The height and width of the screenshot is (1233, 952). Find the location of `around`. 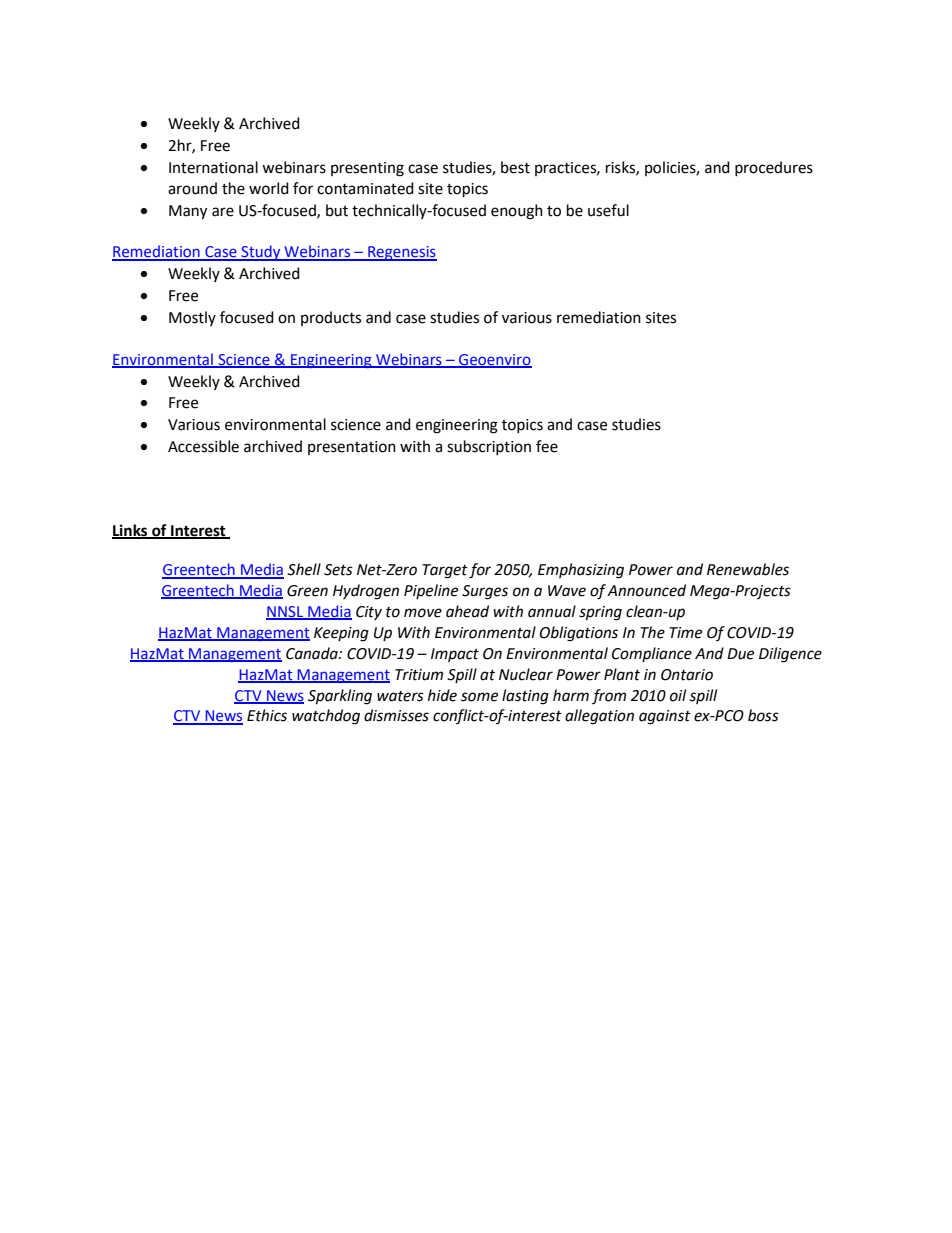

around is located at coordinates (192, 188).
